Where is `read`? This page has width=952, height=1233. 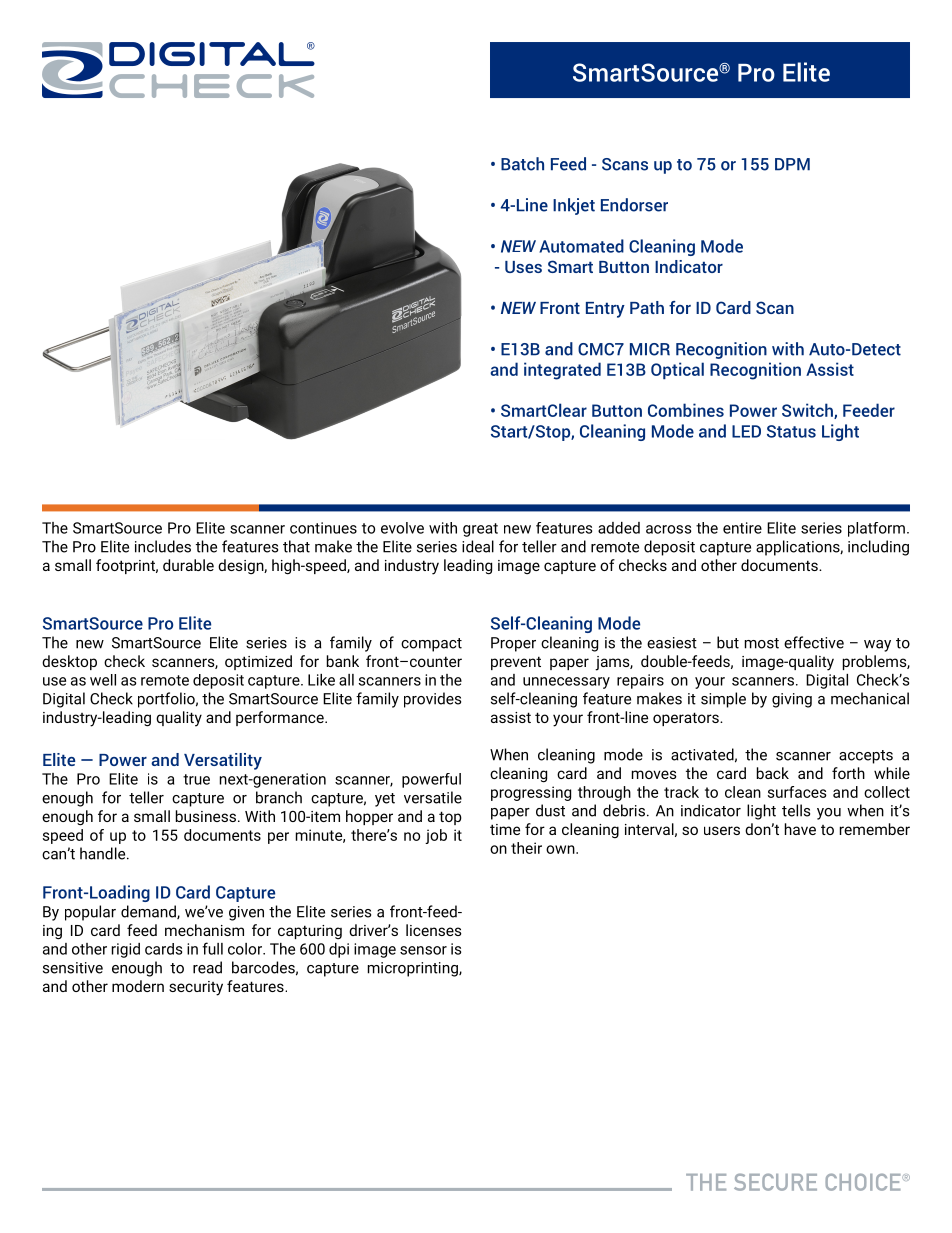 read is located at coordinates (207, 967).
